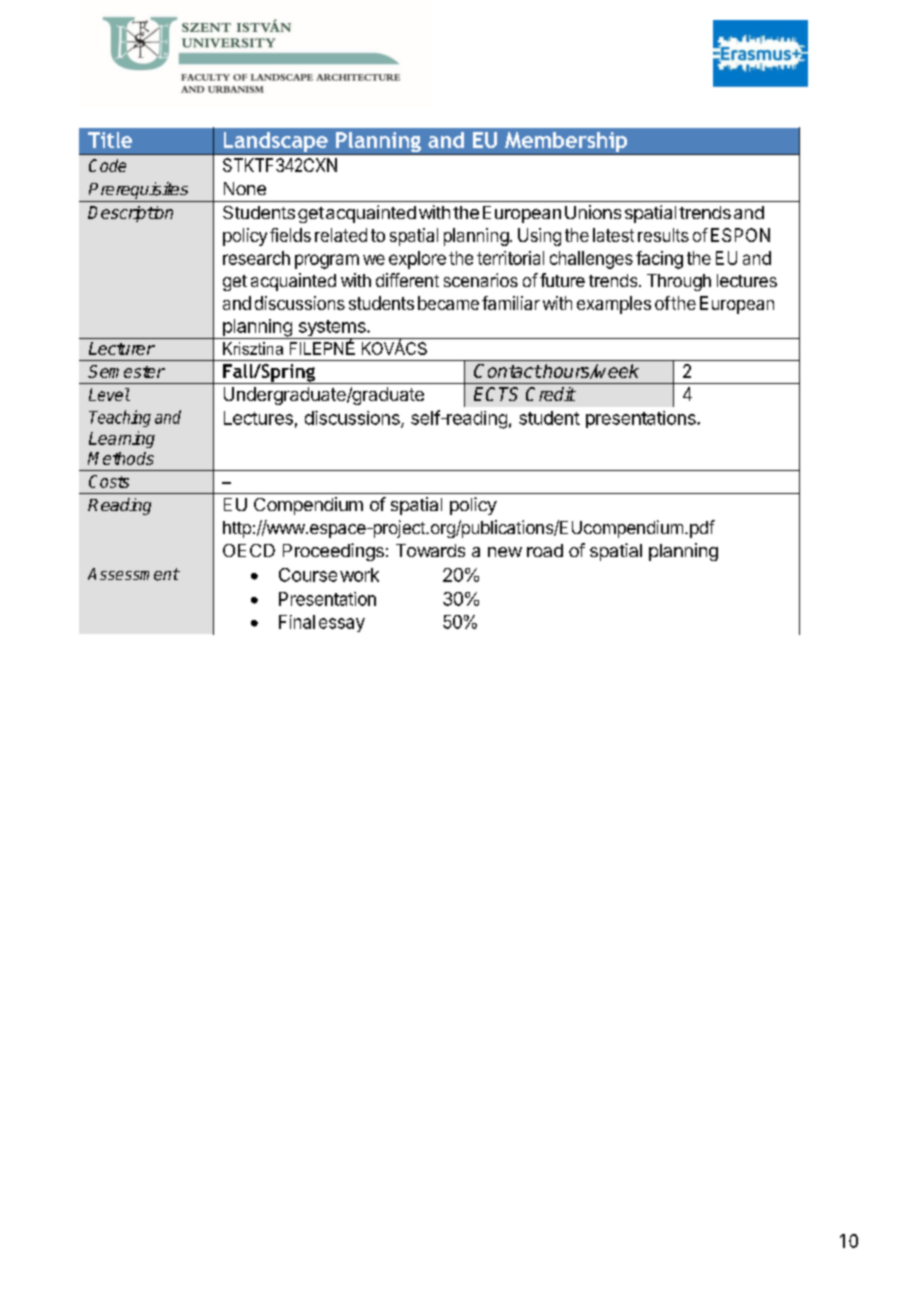  Describe the element at coordinates (613, 235) in the screenshot. I see `latest` at that location.
